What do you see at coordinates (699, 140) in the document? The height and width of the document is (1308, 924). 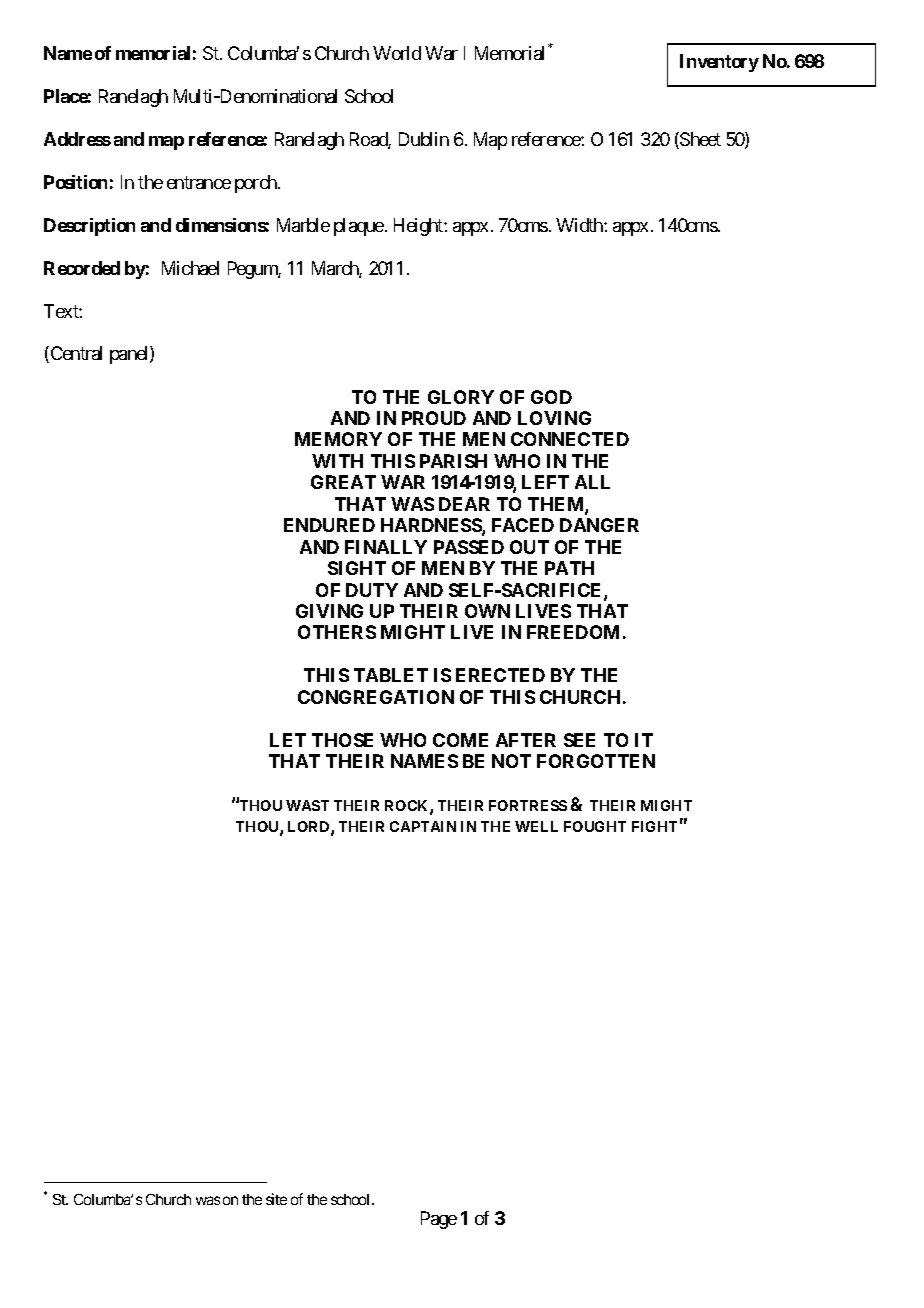 I see `Sheet` at bounding box center [699, 140].
